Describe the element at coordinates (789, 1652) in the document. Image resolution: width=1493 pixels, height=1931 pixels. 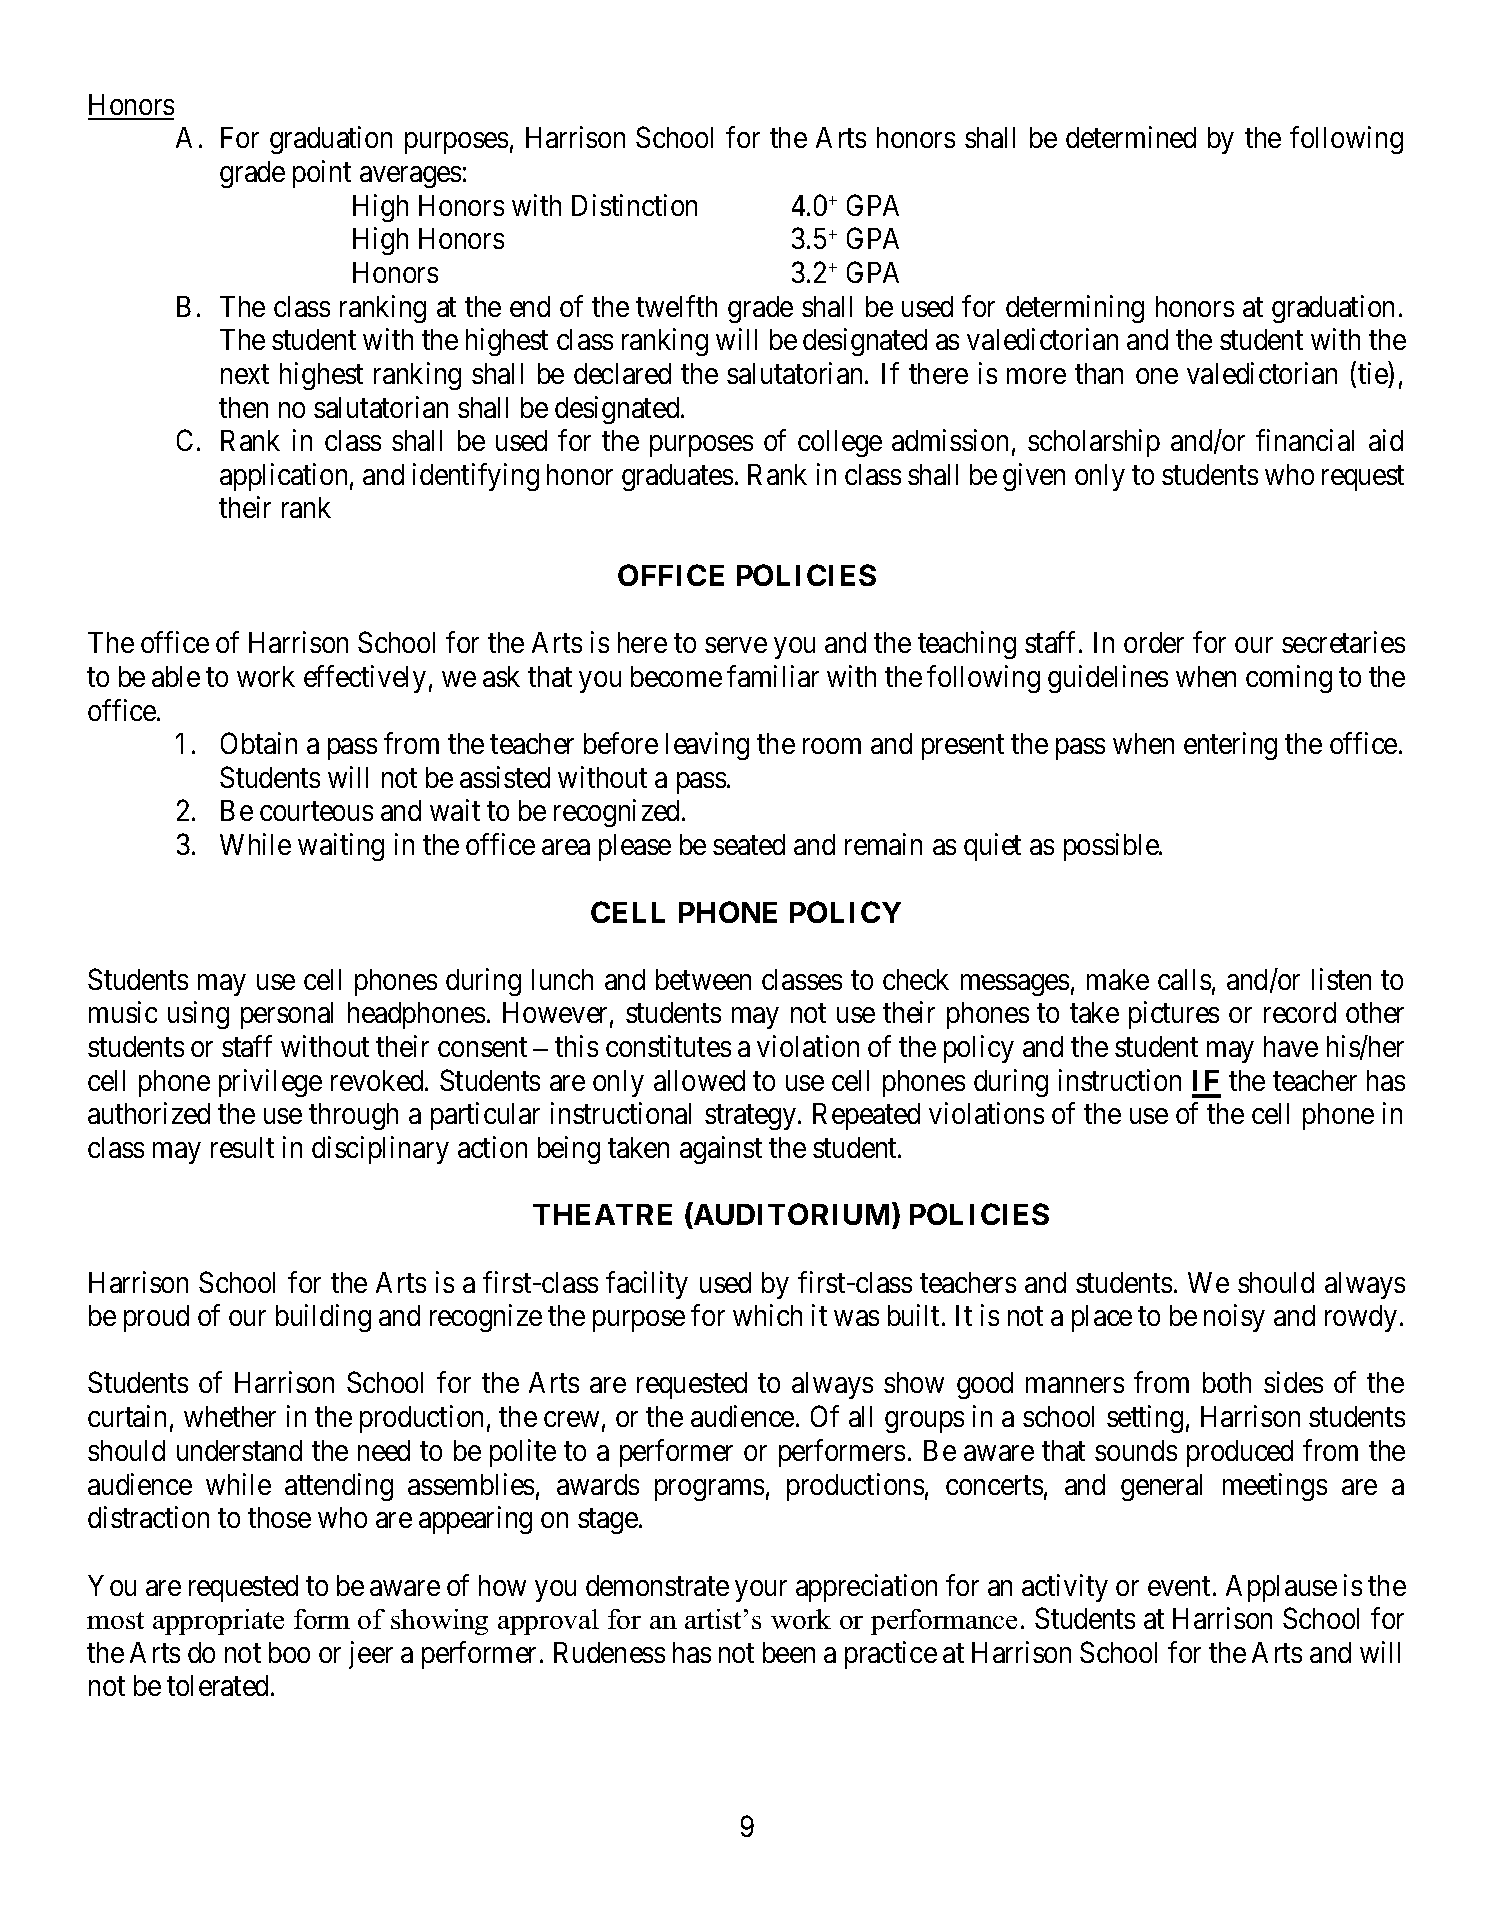
I see `been` at that location.
